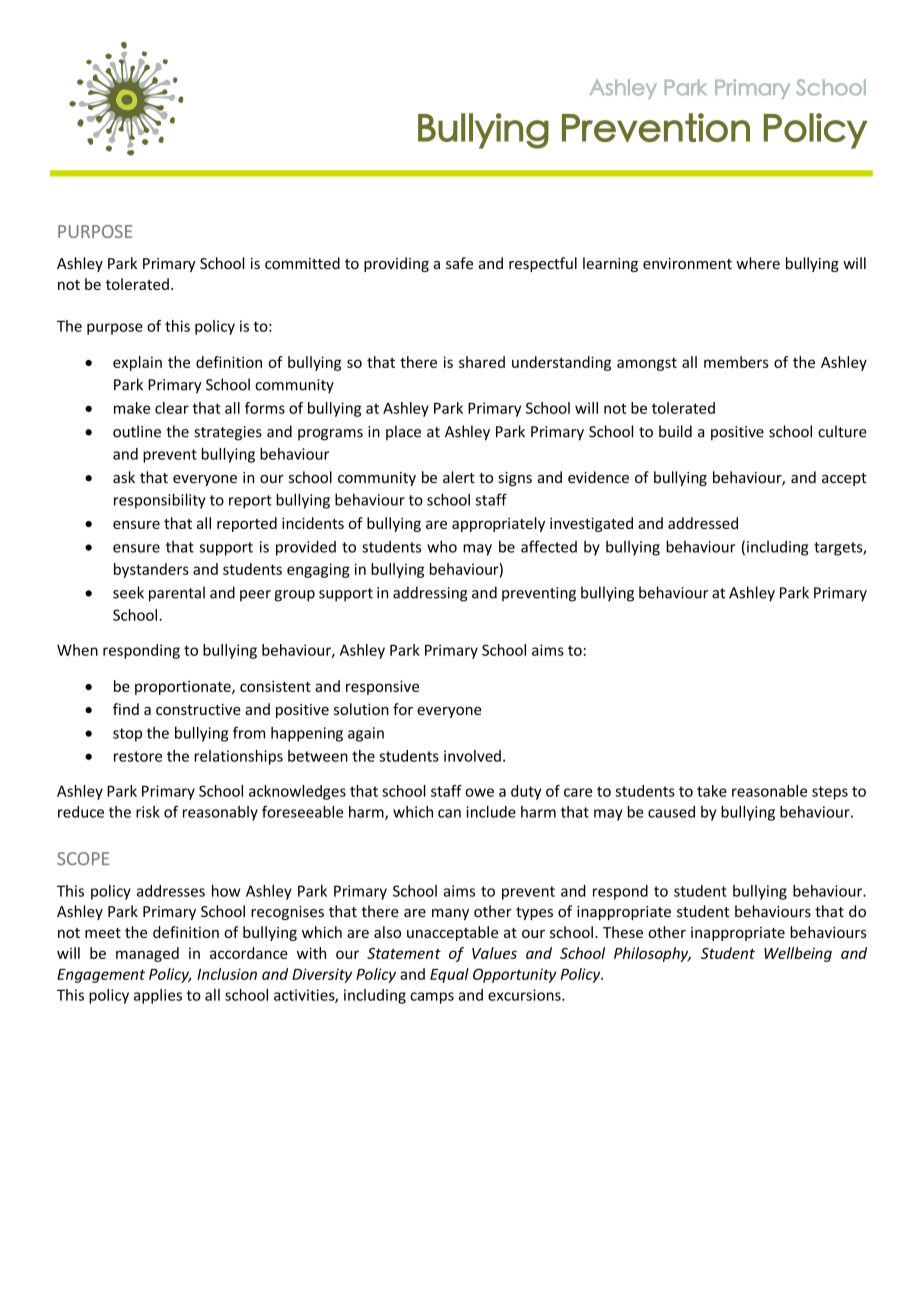  Describe the element at coordinates (472, 756) in the screenshot. I see `involved` at that location.
